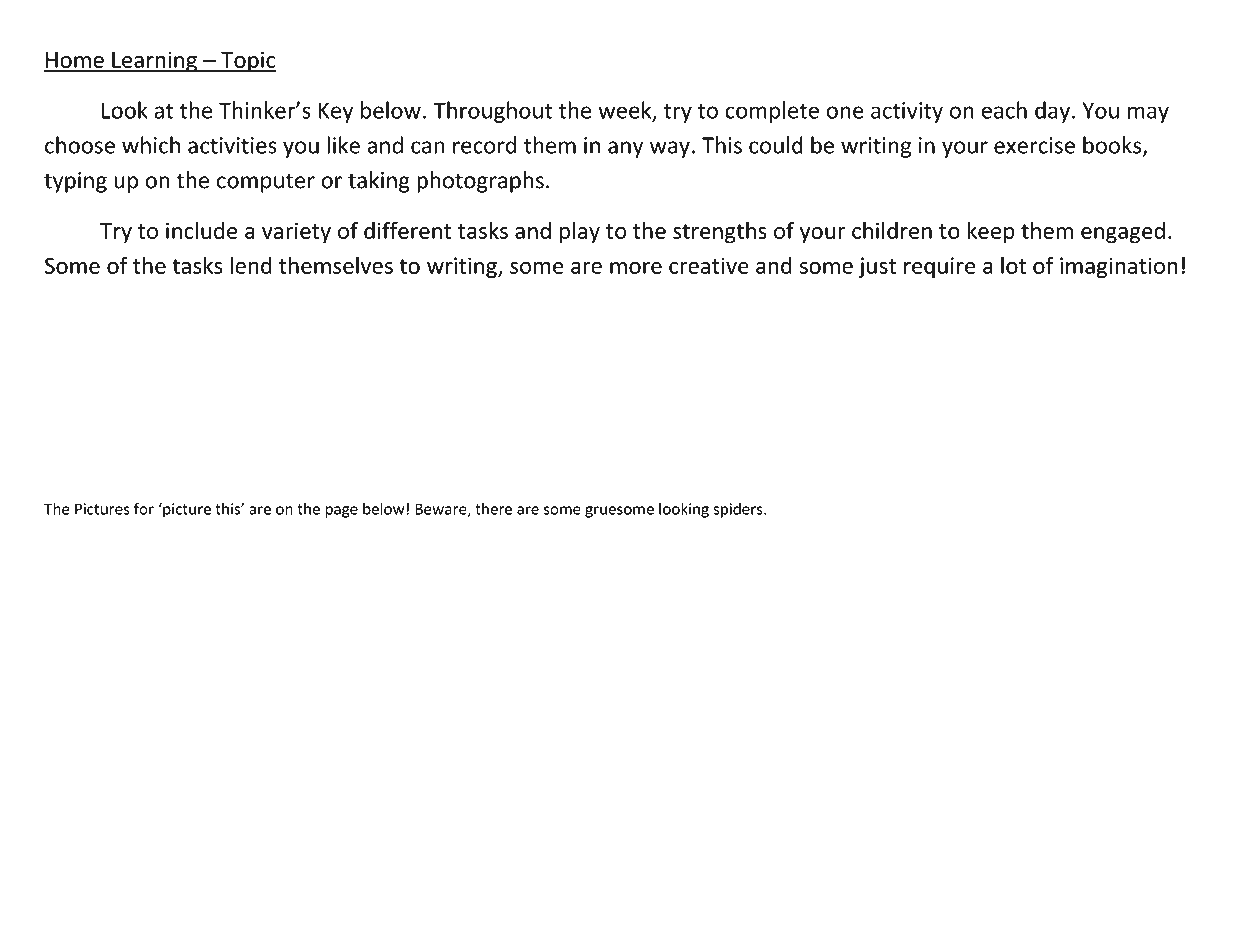 The height and width of the screenshot is (952, 1233). I want to click on page, so click(341, 512).
